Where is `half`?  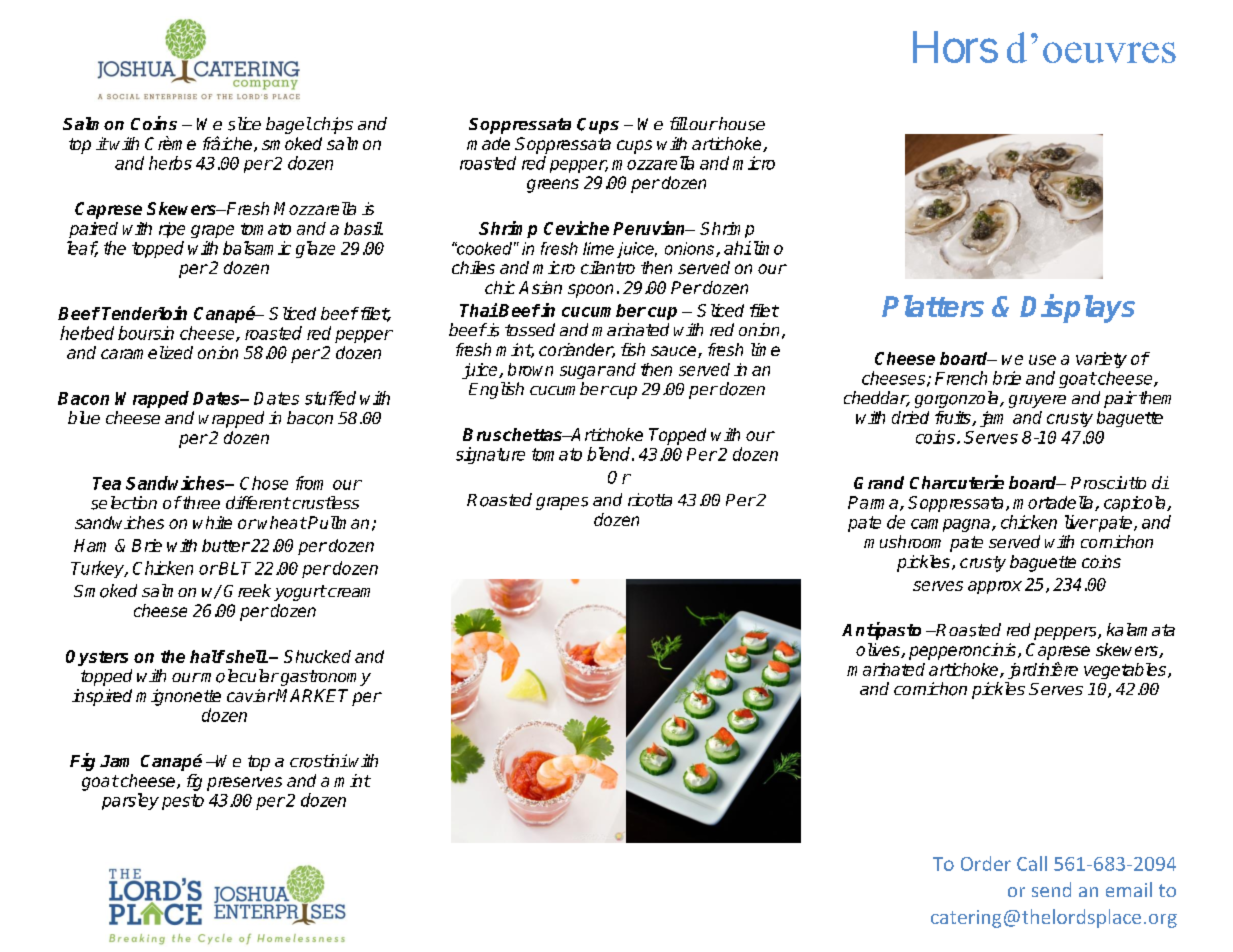 half is located at coordinates (207, 656).
